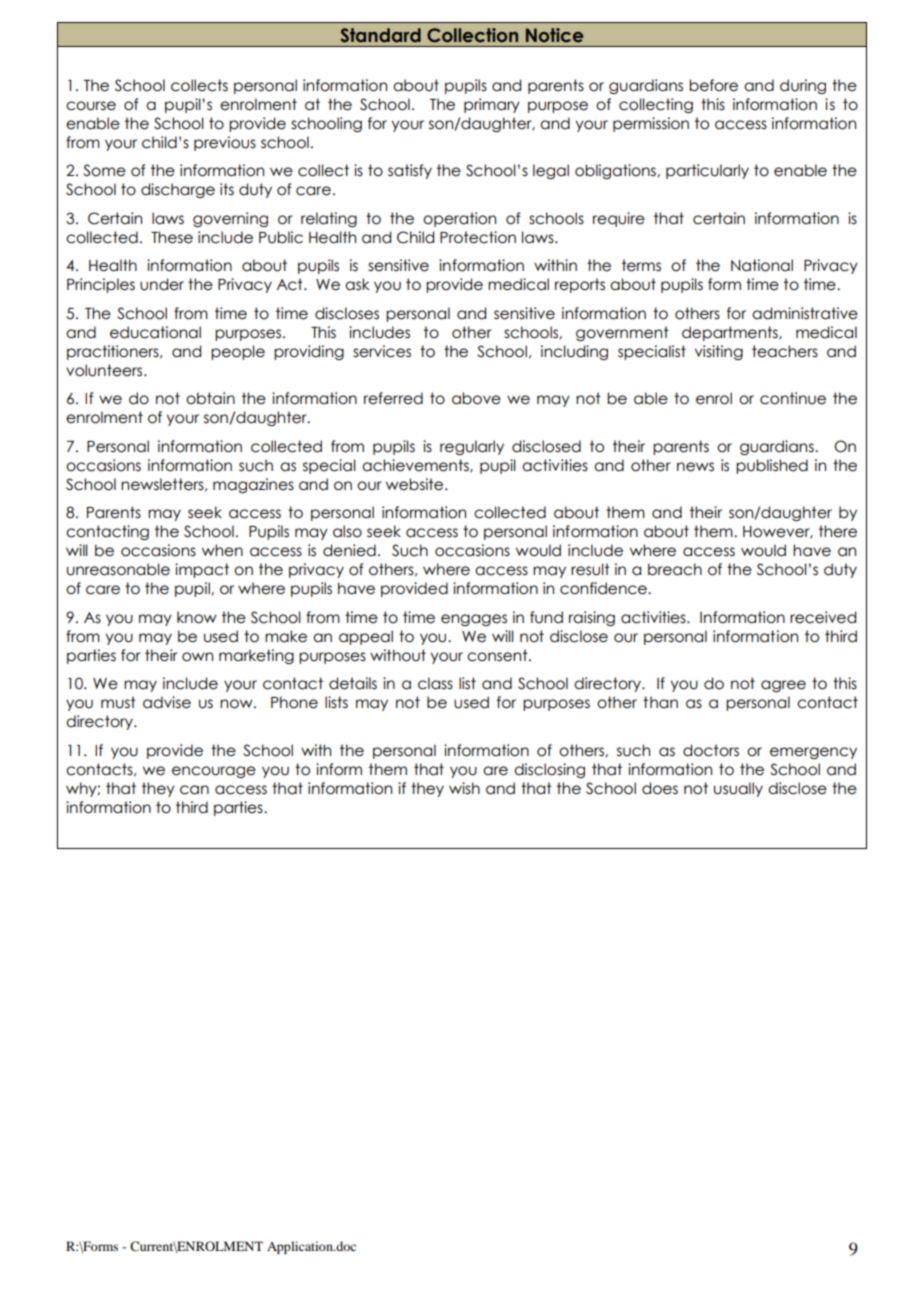  What do you see at coordinates (762, 265) in the page?
I see `National` at bounding box center [762, 265].
